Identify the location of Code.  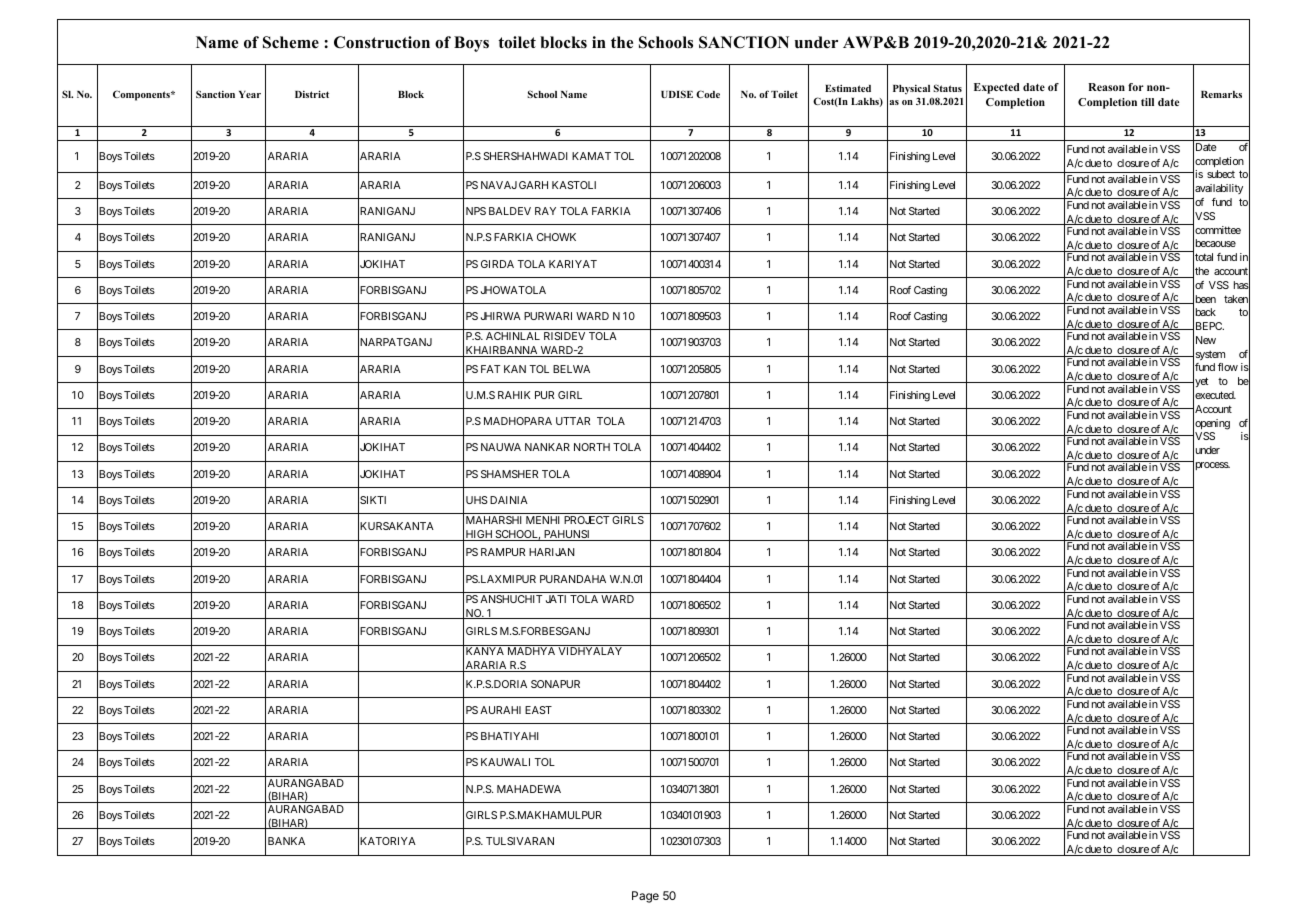
(708, 94).
